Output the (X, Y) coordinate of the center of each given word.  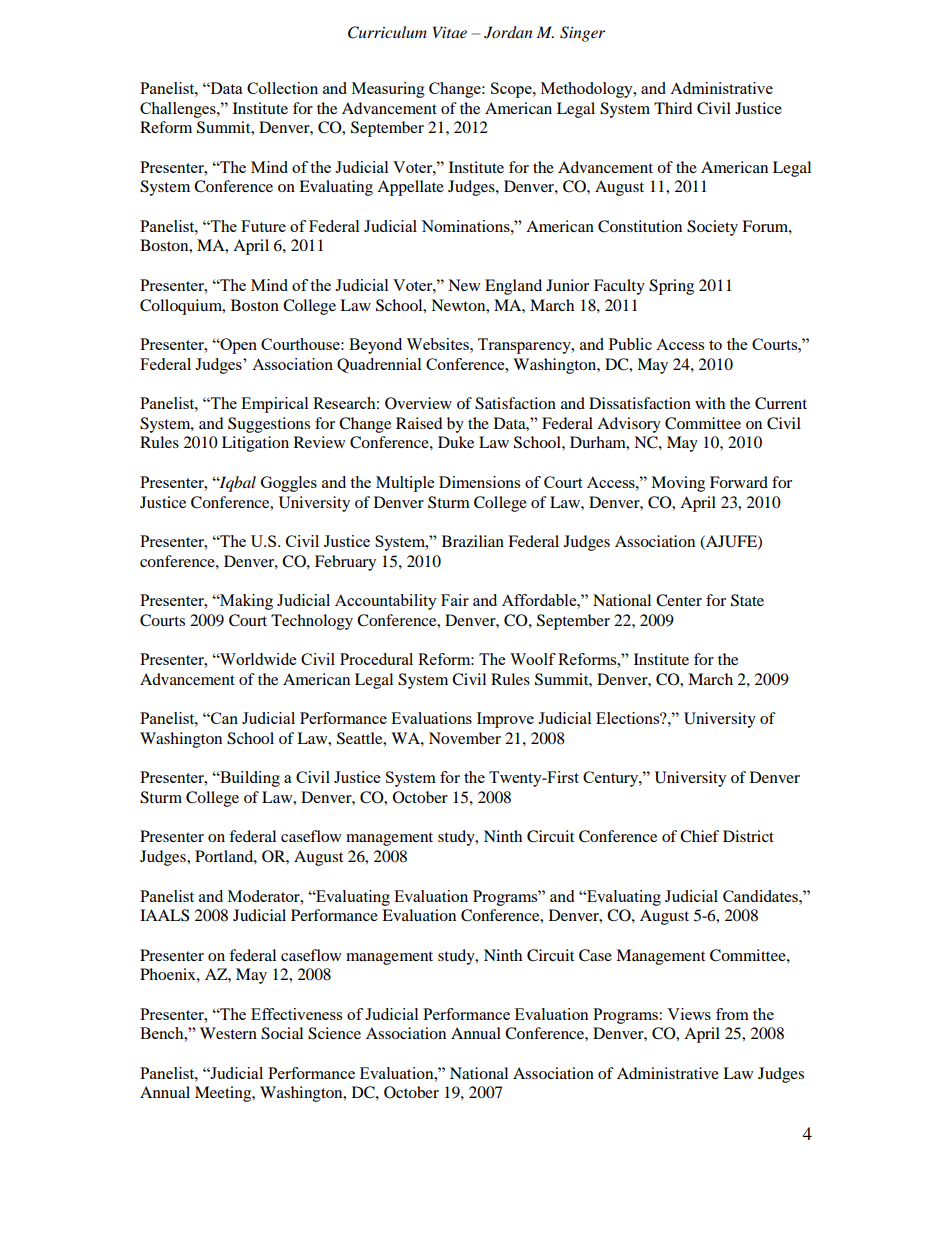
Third (673, 108)
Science (334, 1033)
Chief (699, 836)
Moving (678, 484)
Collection (282, 88)
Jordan (508, 32)
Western (228, 1033)
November (465, 738)
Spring (671, 287)
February (345, 563)
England (513, 287)
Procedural (376, 659)
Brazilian (473, 541)
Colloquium (182, 307)
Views (689, 1014)
